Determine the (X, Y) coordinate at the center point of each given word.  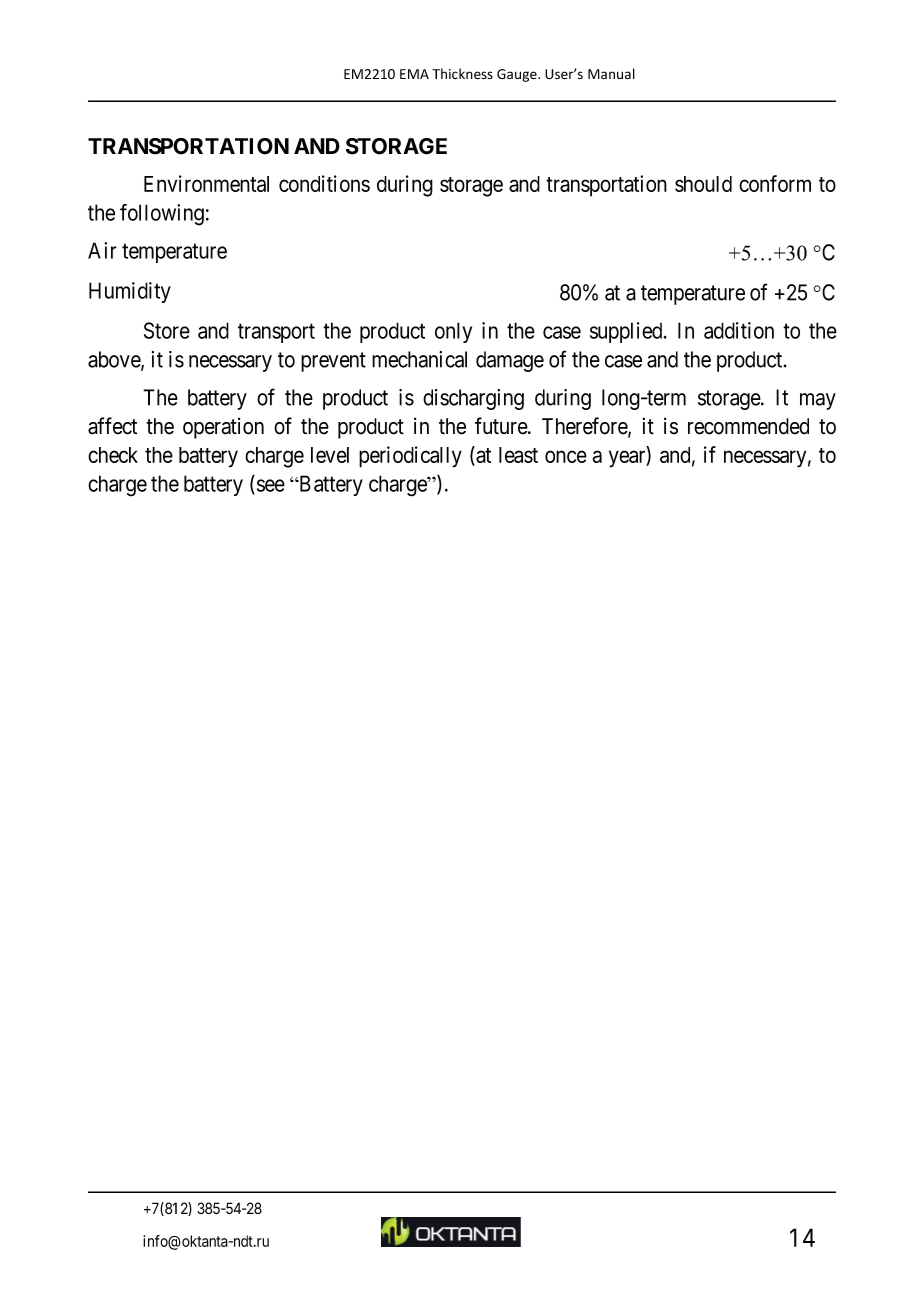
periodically (410, 457)
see (271, 485)
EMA (414, 74)
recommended (748, 426)
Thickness (462, 74)
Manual (611, 73)
